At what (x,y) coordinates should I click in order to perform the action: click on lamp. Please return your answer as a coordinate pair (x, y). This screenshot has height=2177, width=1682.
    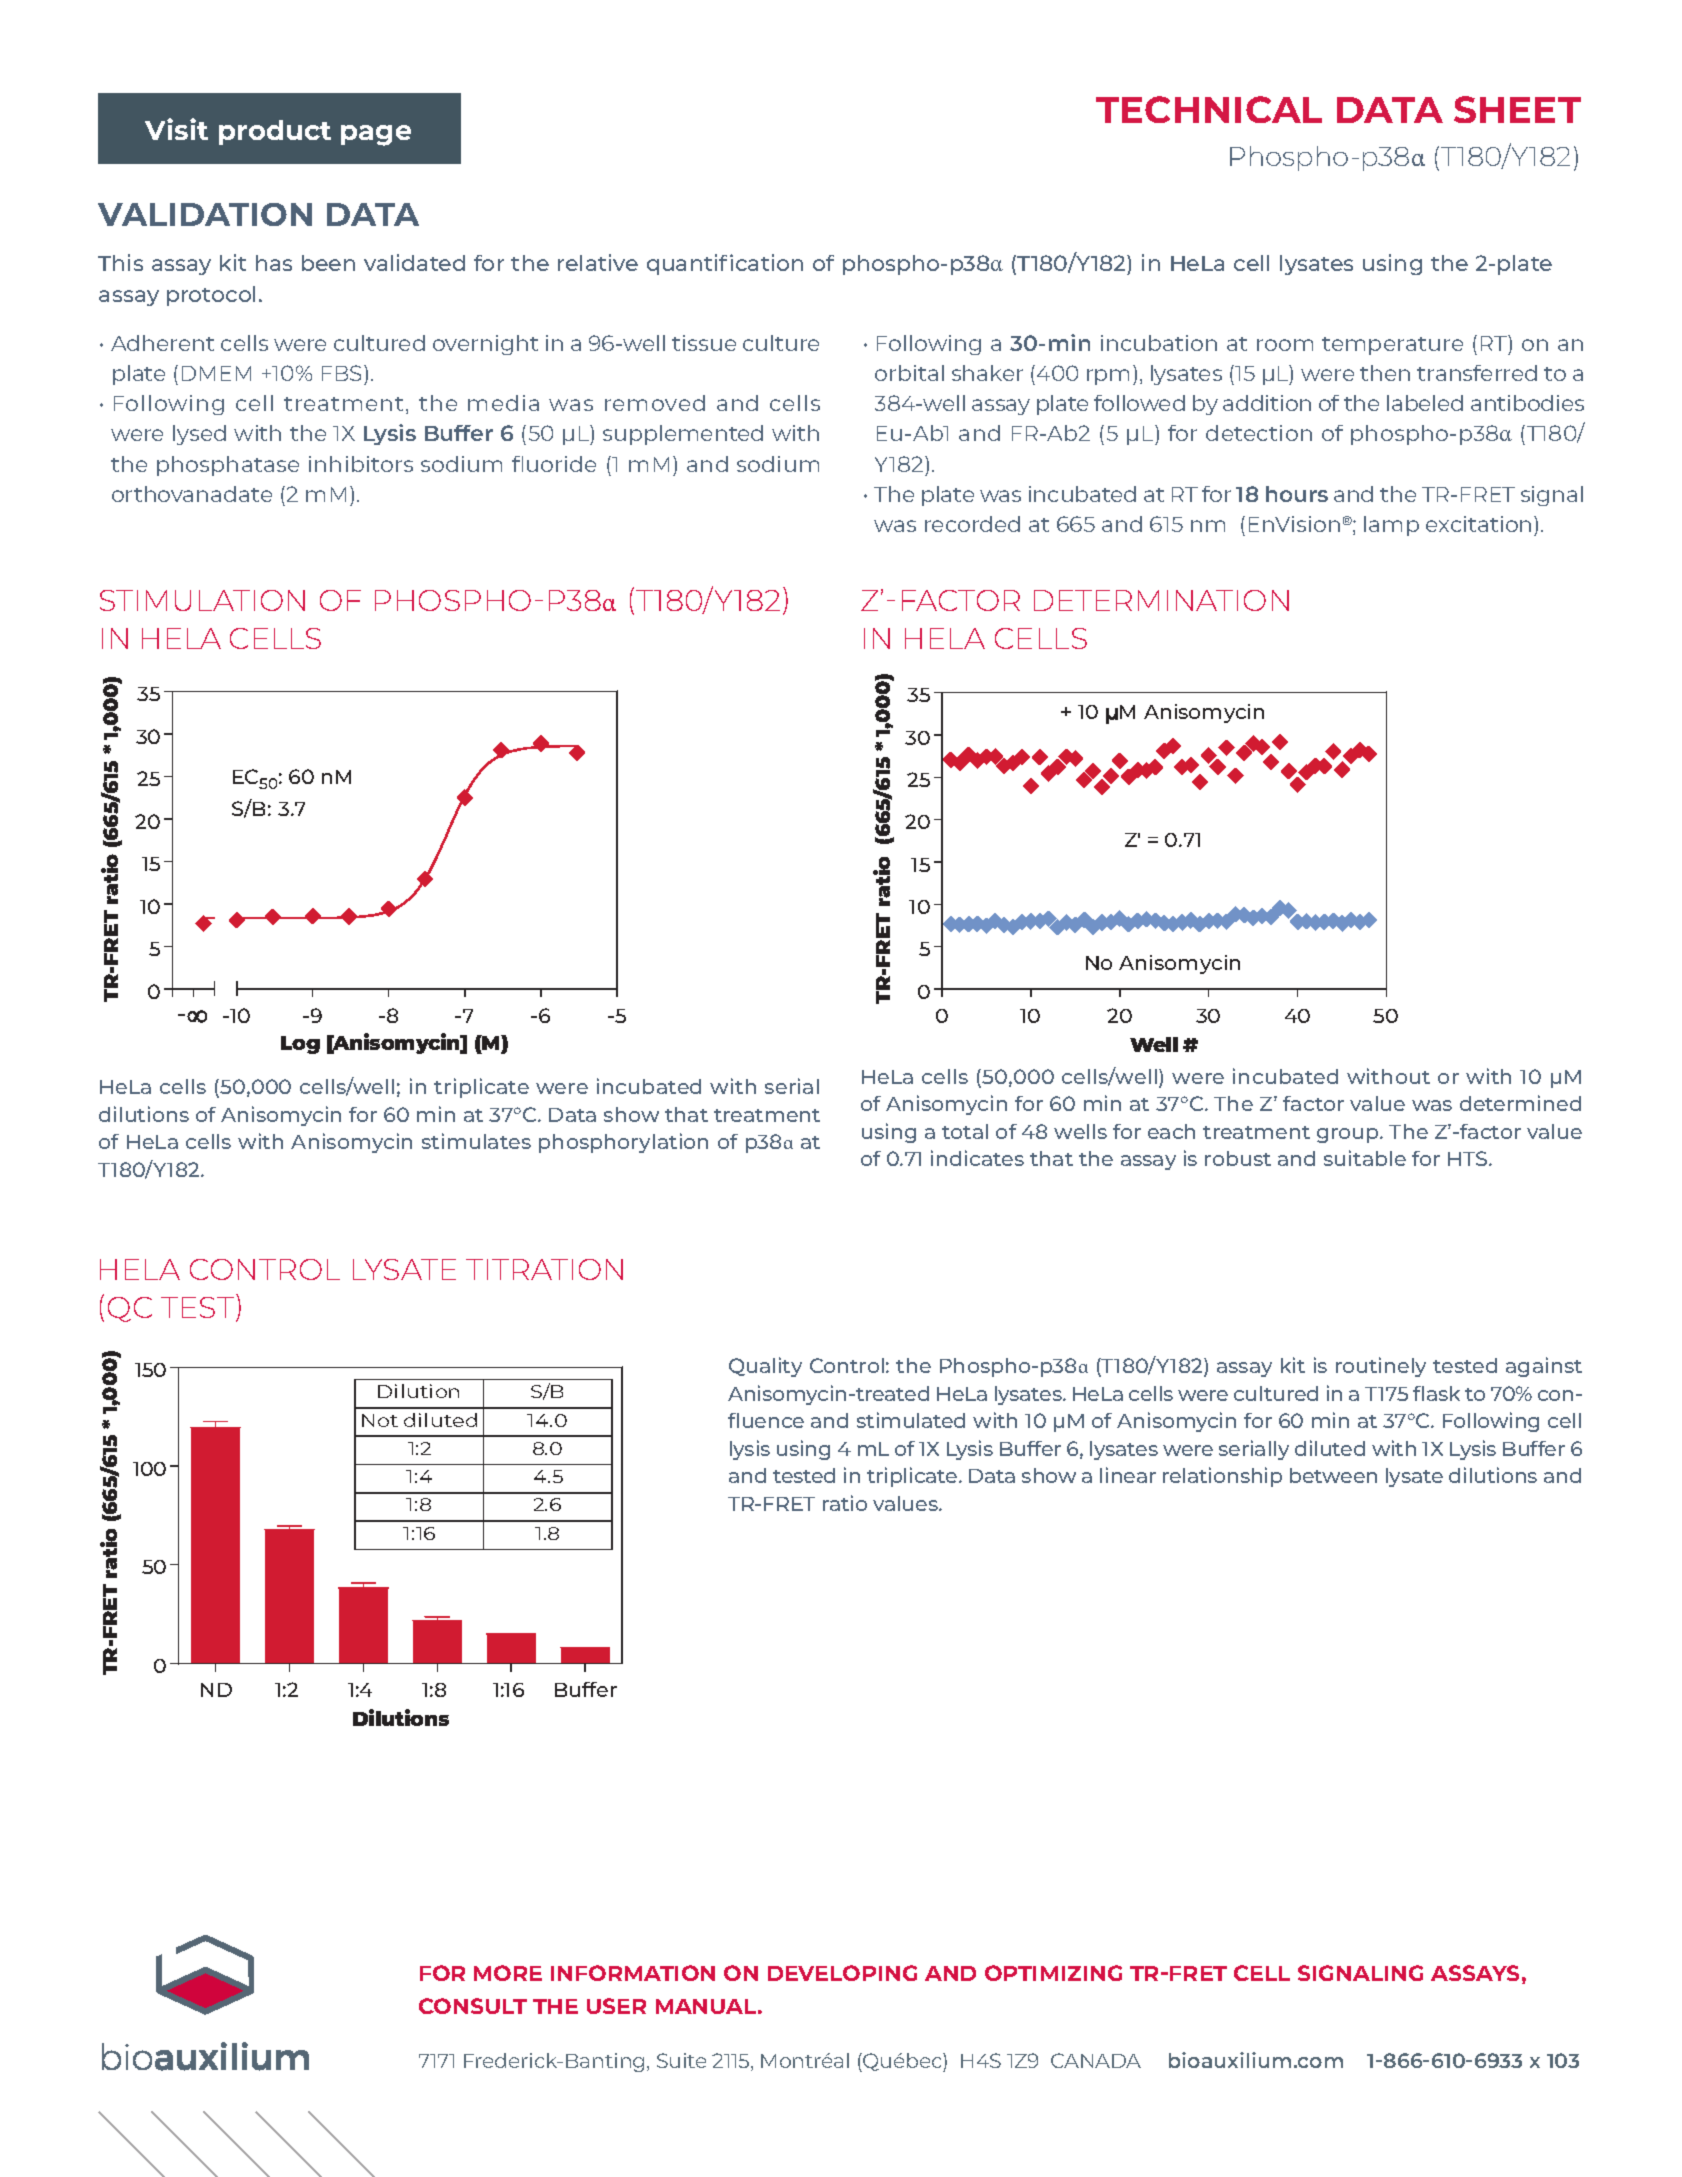
    Looking at the image, I should click on (1391, 526).
